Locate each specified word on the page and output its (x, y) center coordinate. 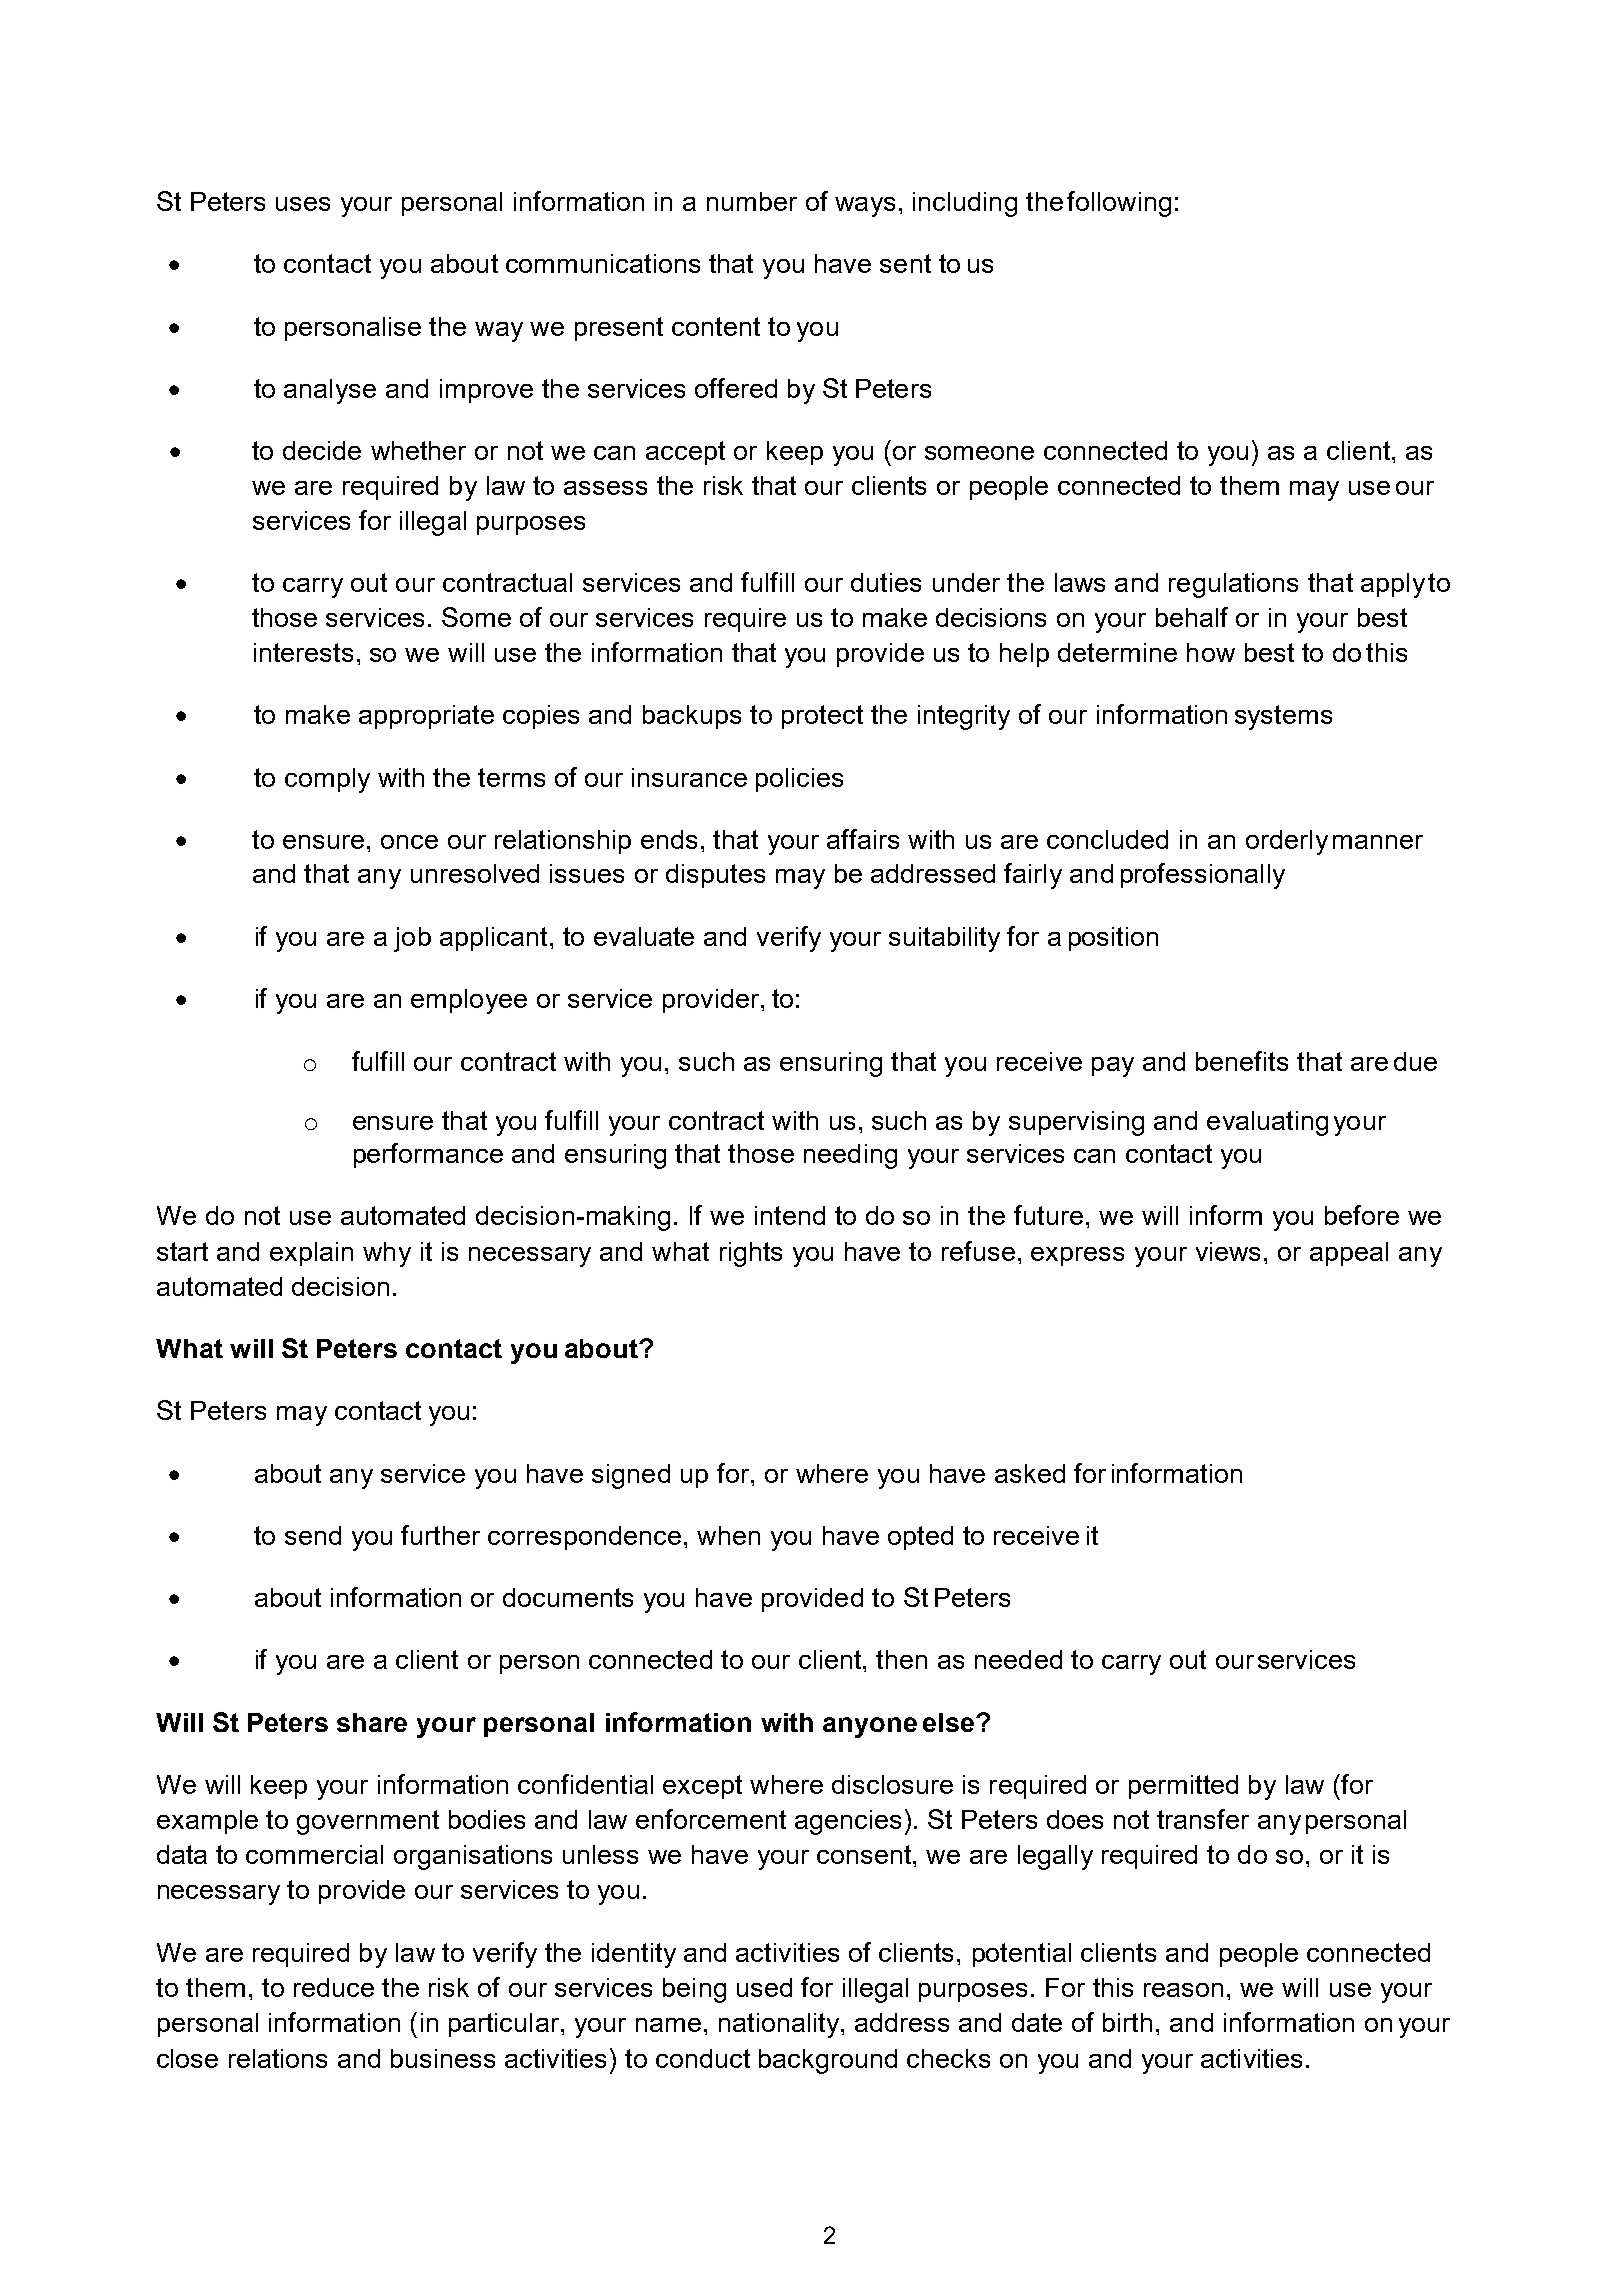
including (965, 204)
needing (850, 1156)
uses (303, 204)
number (752, 201)
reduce (334, 1987)
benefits (1242, 1061)
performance (428, 1155)
